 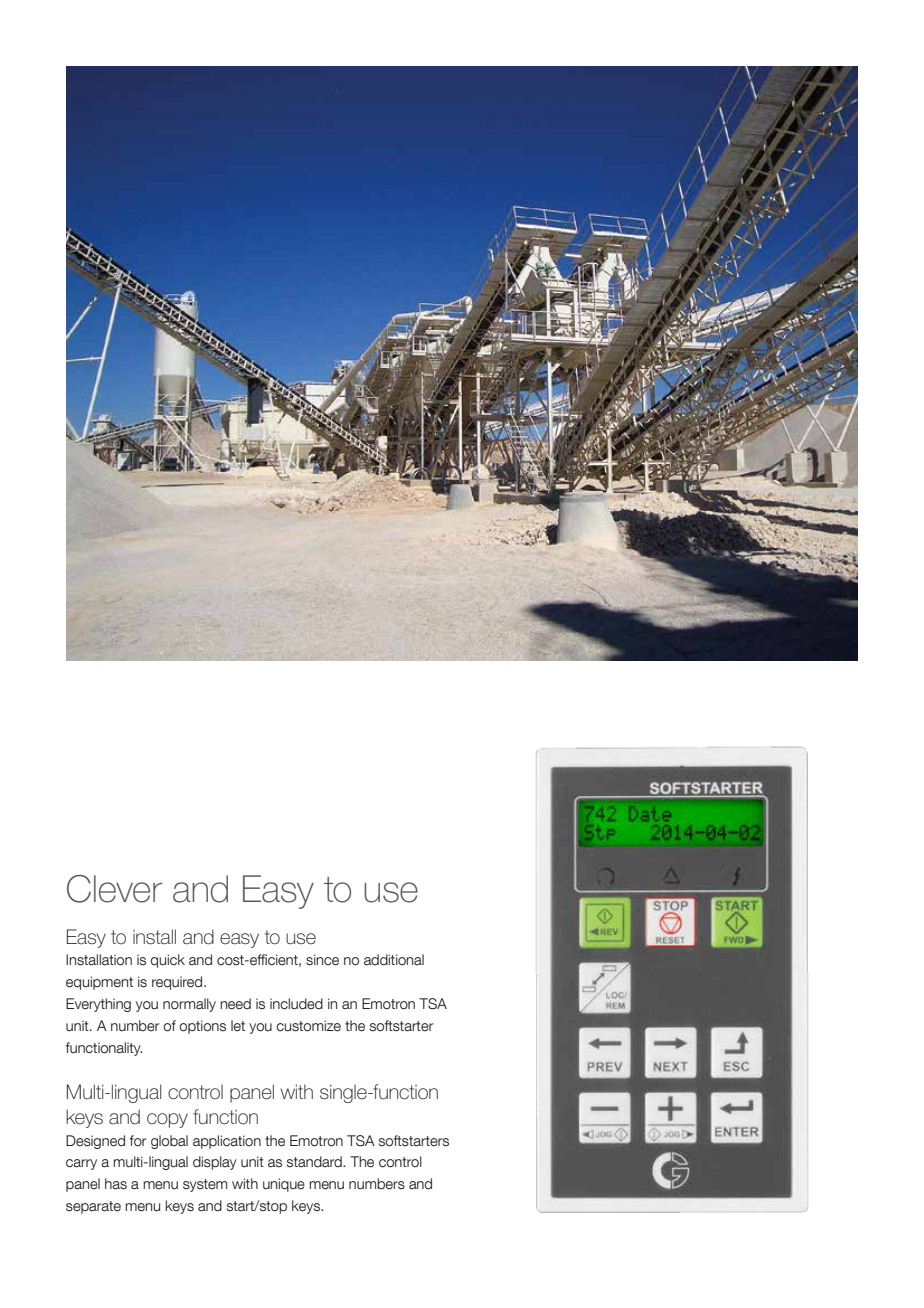 I want to click on Everything, so click(x=98, y=1005).
